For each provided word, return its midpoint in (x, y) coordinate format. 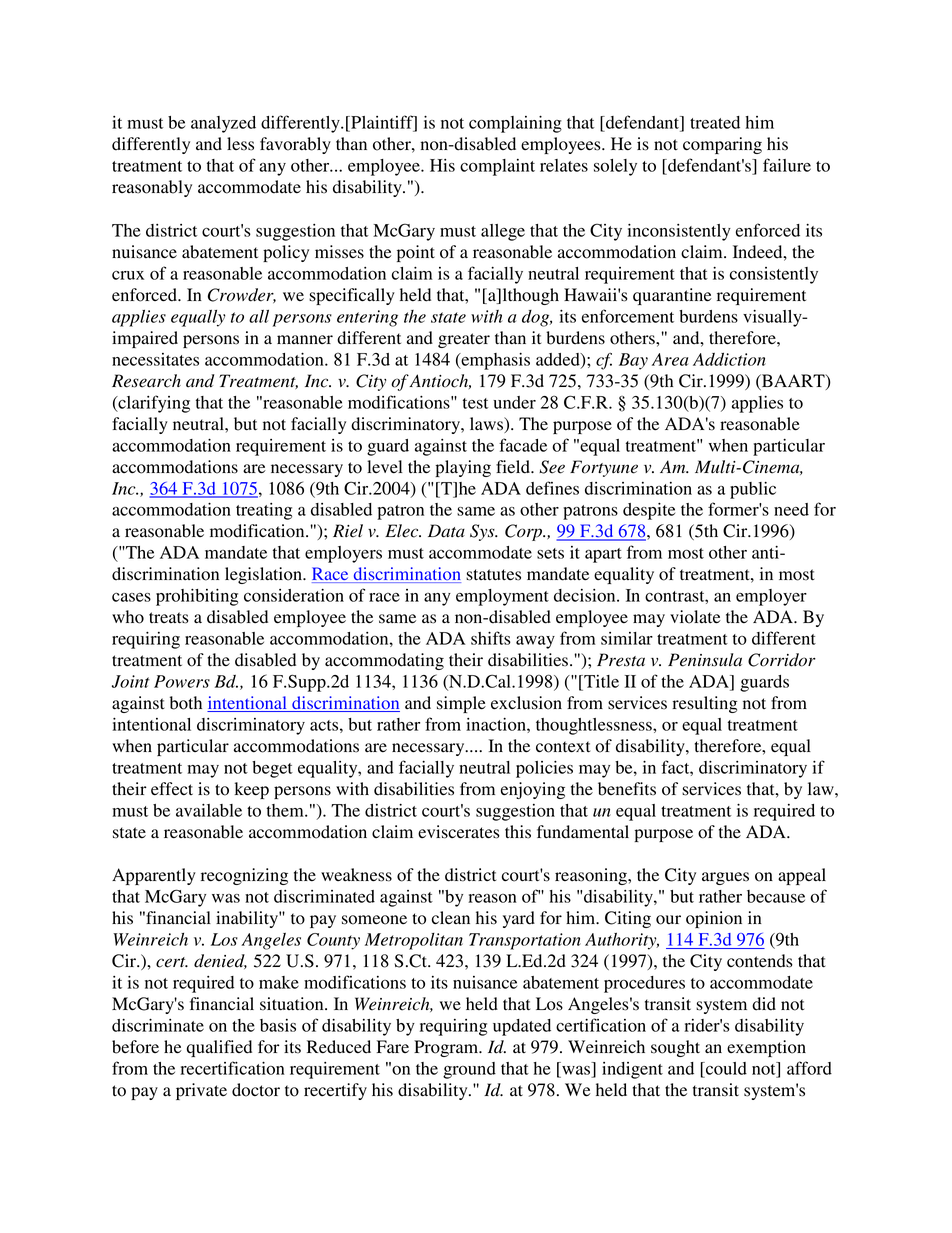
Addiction (729, 359)
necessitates (155, 359)
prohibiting (197, 597)
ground (469, 1070)
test (476, 403)
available (209, 810)
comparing (722, 145)
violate (695, 617)
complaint (497, 167)
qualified (219, 1048)
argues (725, 878)
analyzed (223, 124)
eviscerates (459, 832)
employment (502, 597)
